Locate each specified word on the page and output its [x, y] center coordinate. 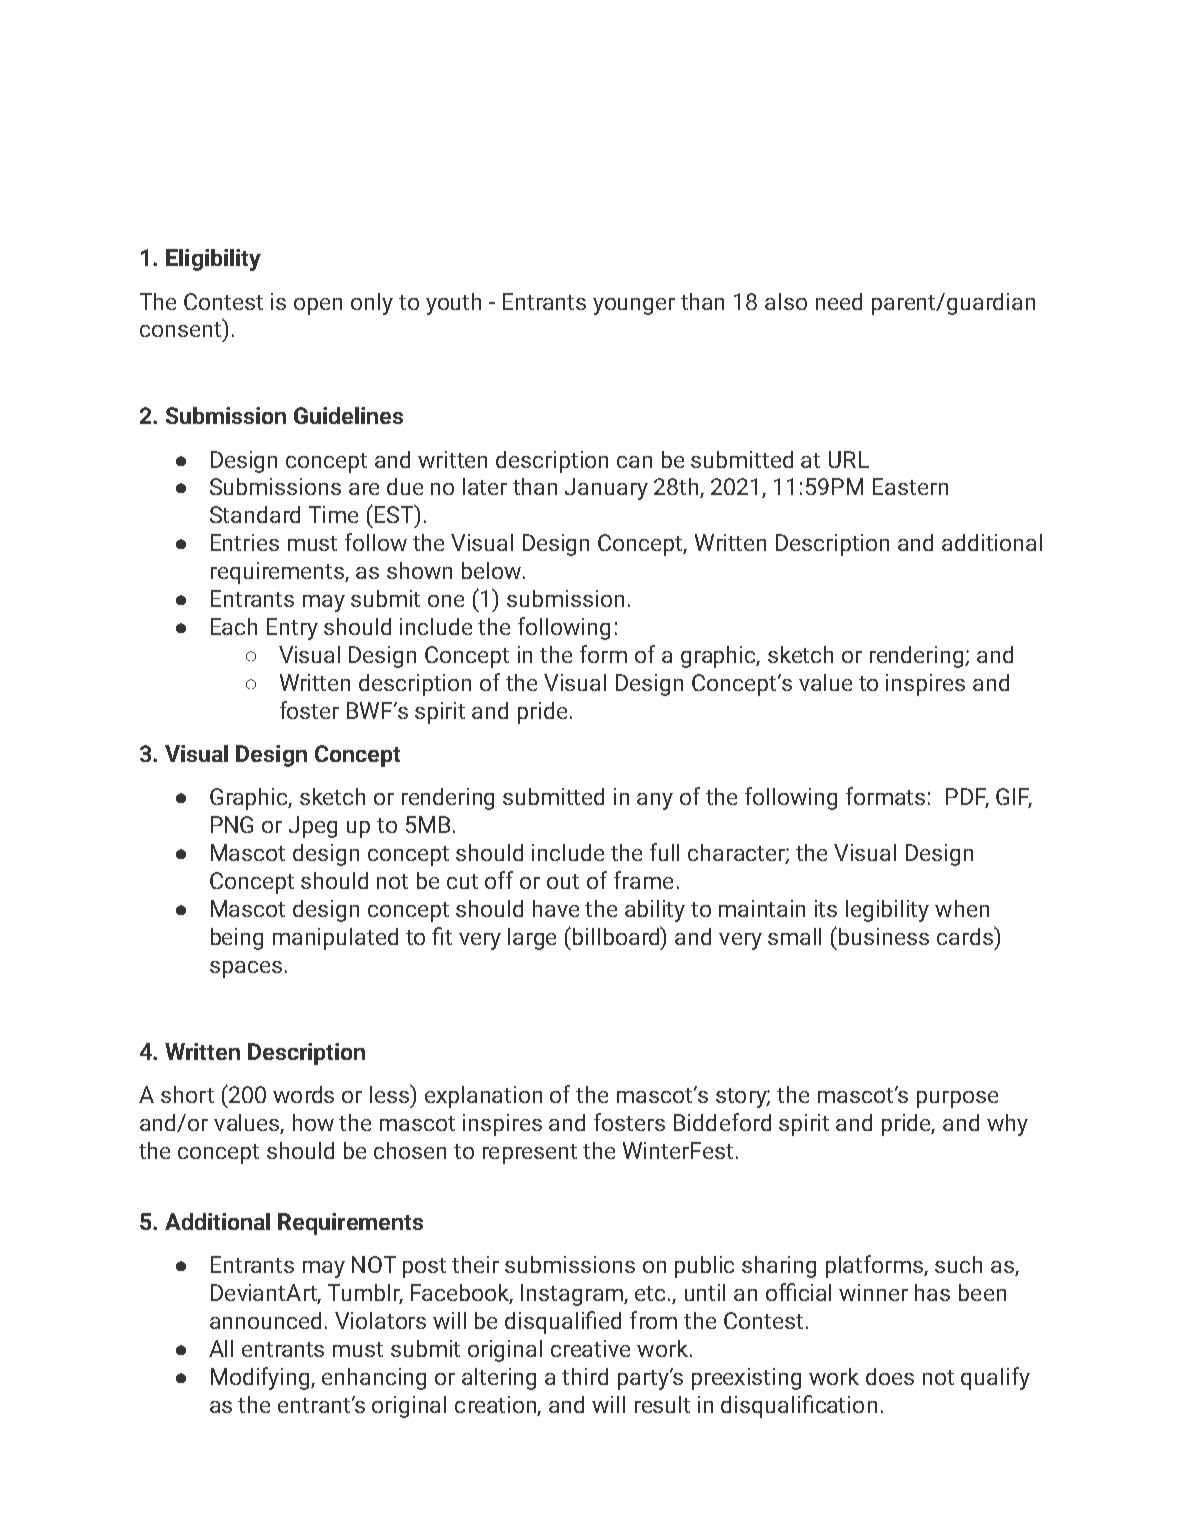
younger [634, 306]
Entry [292, 629]
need [839, 301]
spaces [246, 969]
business [884, 936]
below [493, 570]
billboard [617, 935]
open [318, 306]
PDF [967, 798]
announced [265, 1320]
